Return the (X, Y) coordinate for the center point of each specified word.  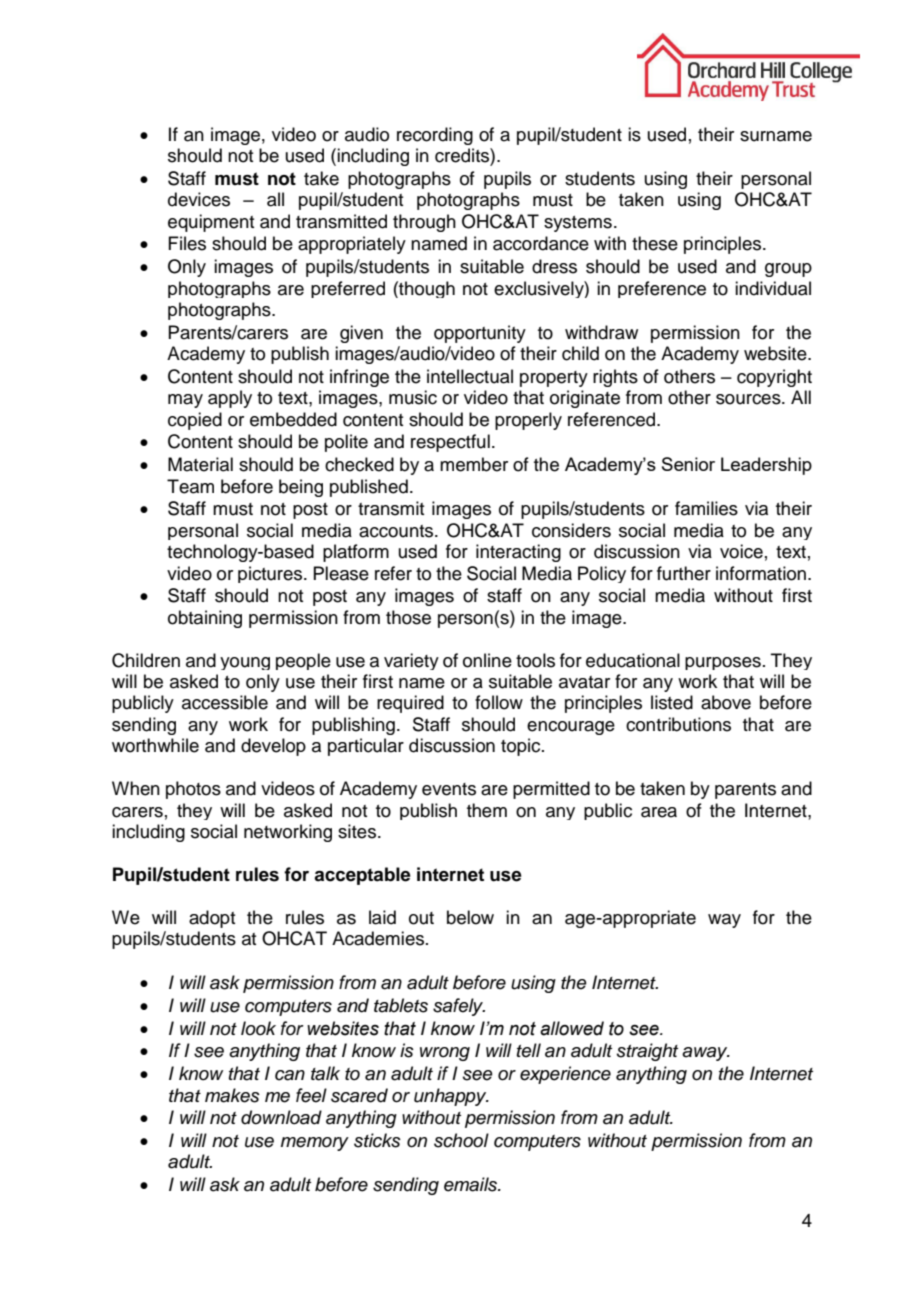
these (655, 243)
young (245, 663)
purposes (723, 663)
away (706, 1054)
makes (232, 1095)
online (487, 660)
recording (435, 136)
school (461, 1140)
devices (199, 199)
